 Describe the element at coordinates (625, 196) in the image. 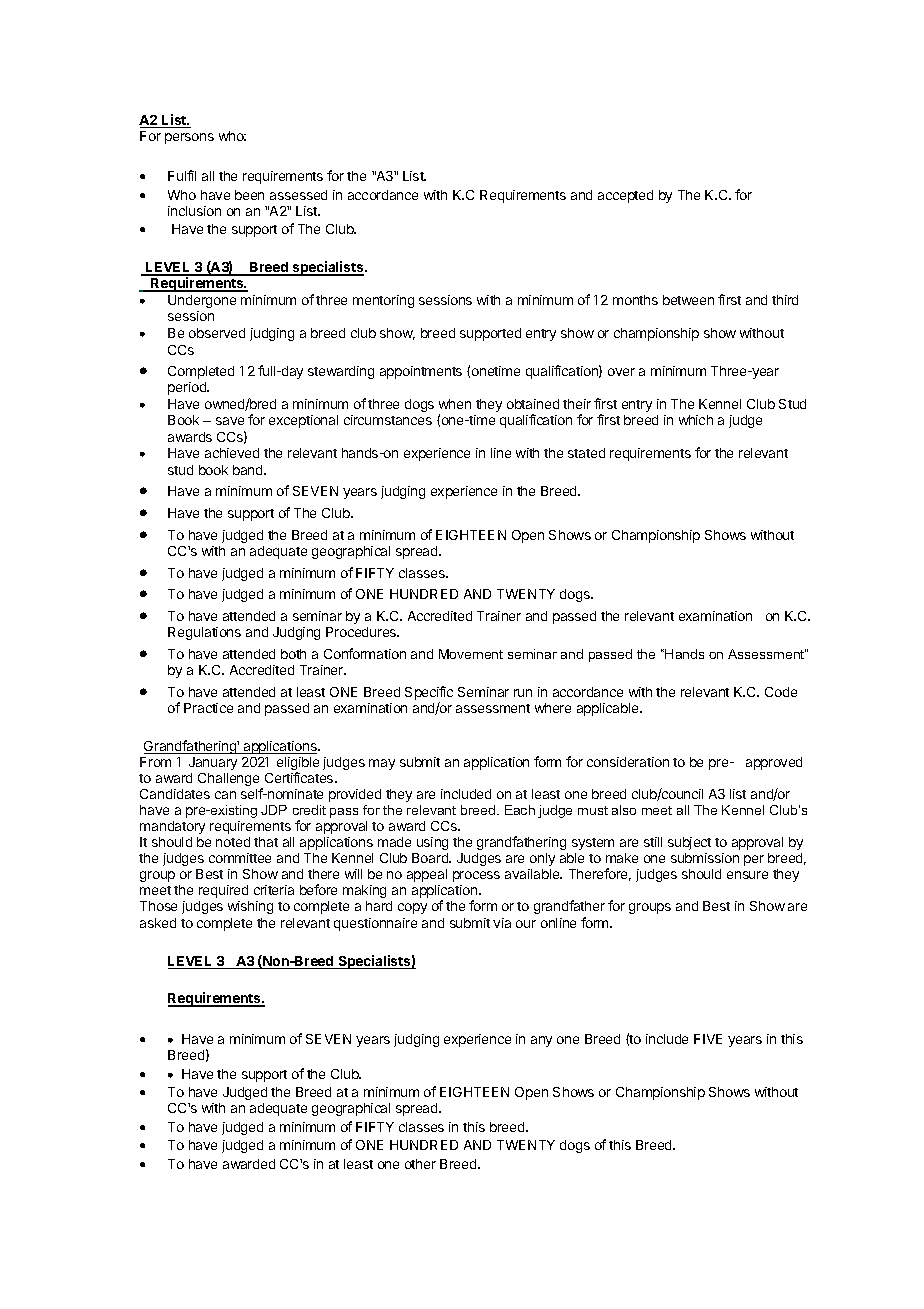

I see `accepted` at that location.
